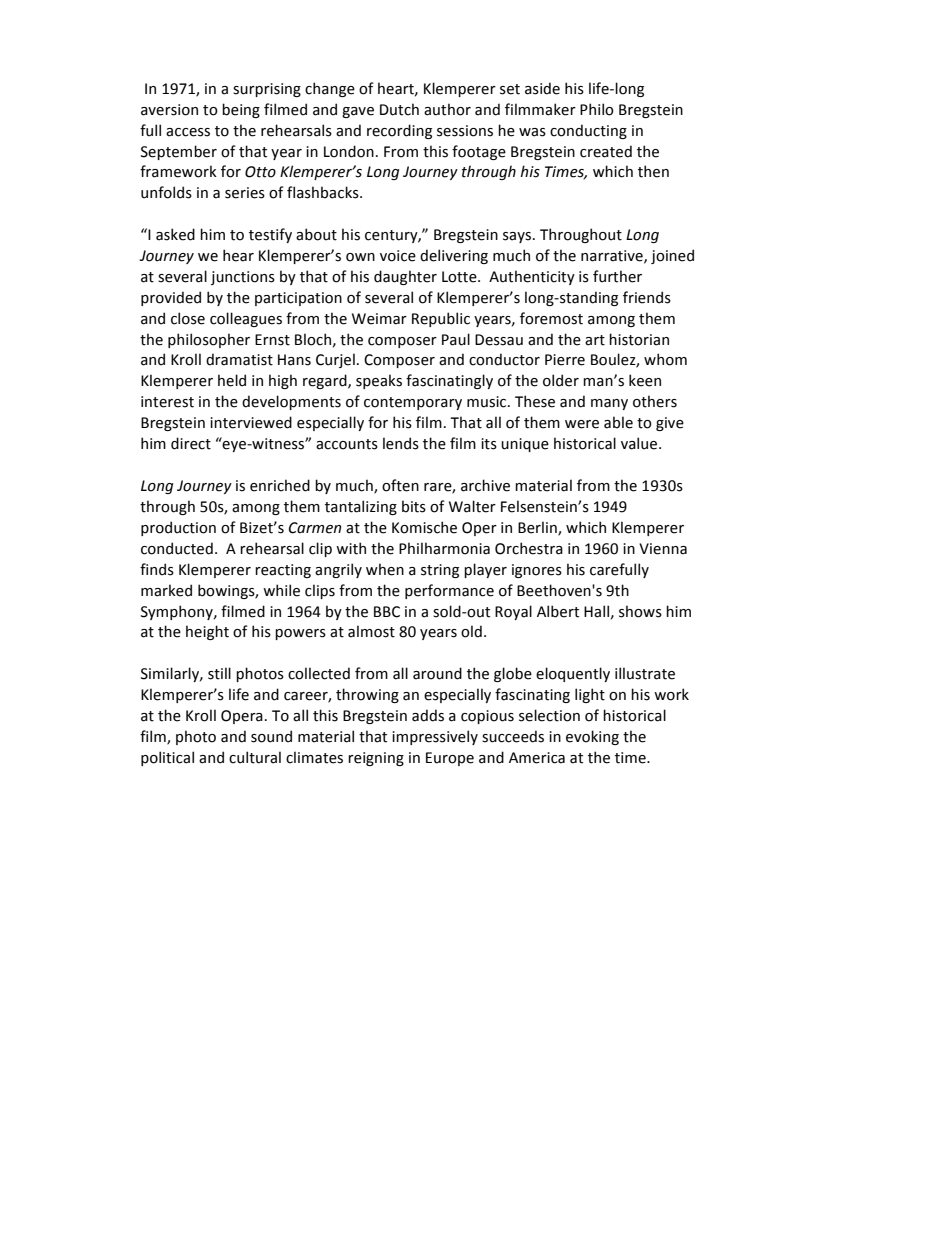  I want to click on Dutch, so click(399, 109).
